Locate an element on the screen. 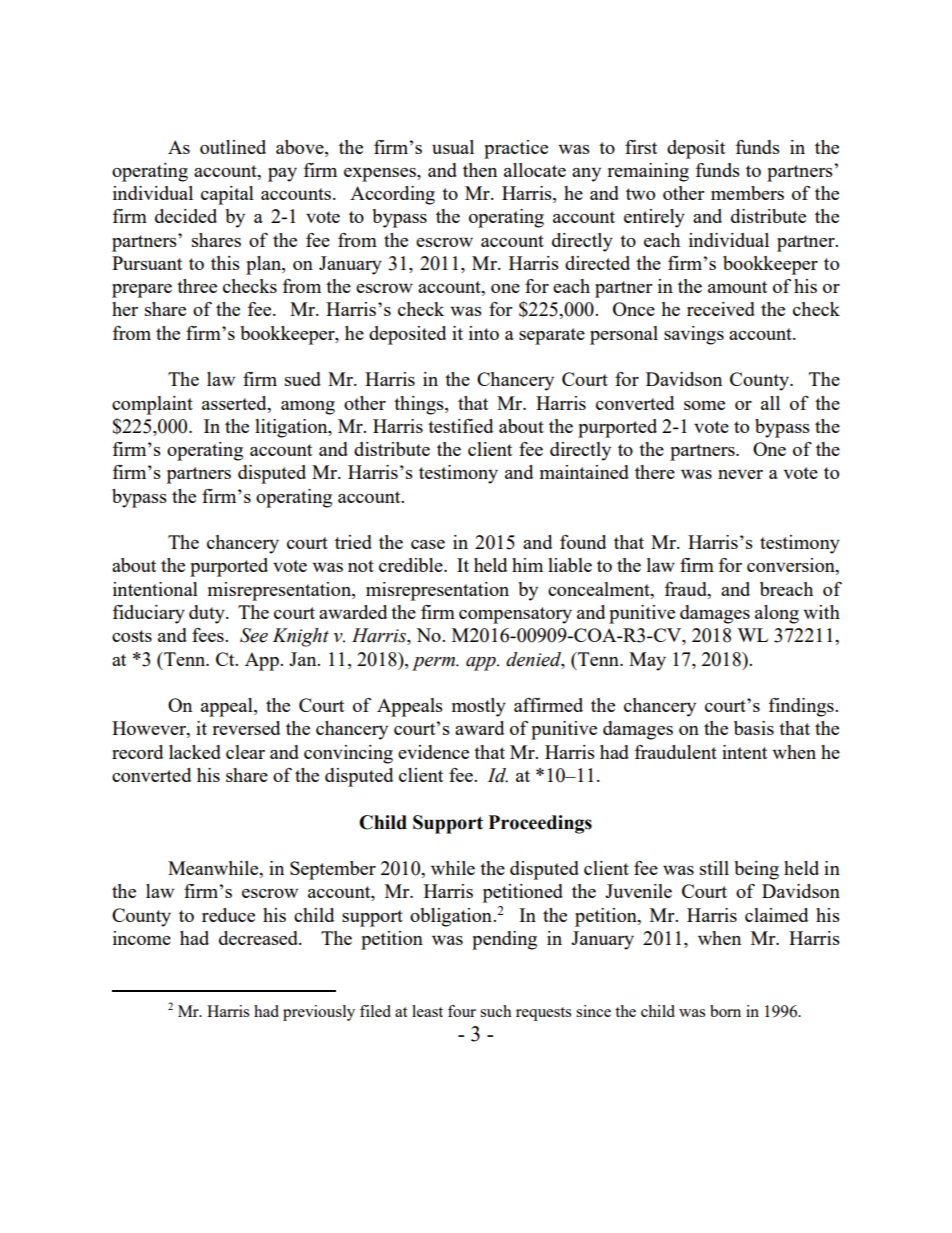 The image size is (952, 1233). capital is located at coordinates (227, 195).
